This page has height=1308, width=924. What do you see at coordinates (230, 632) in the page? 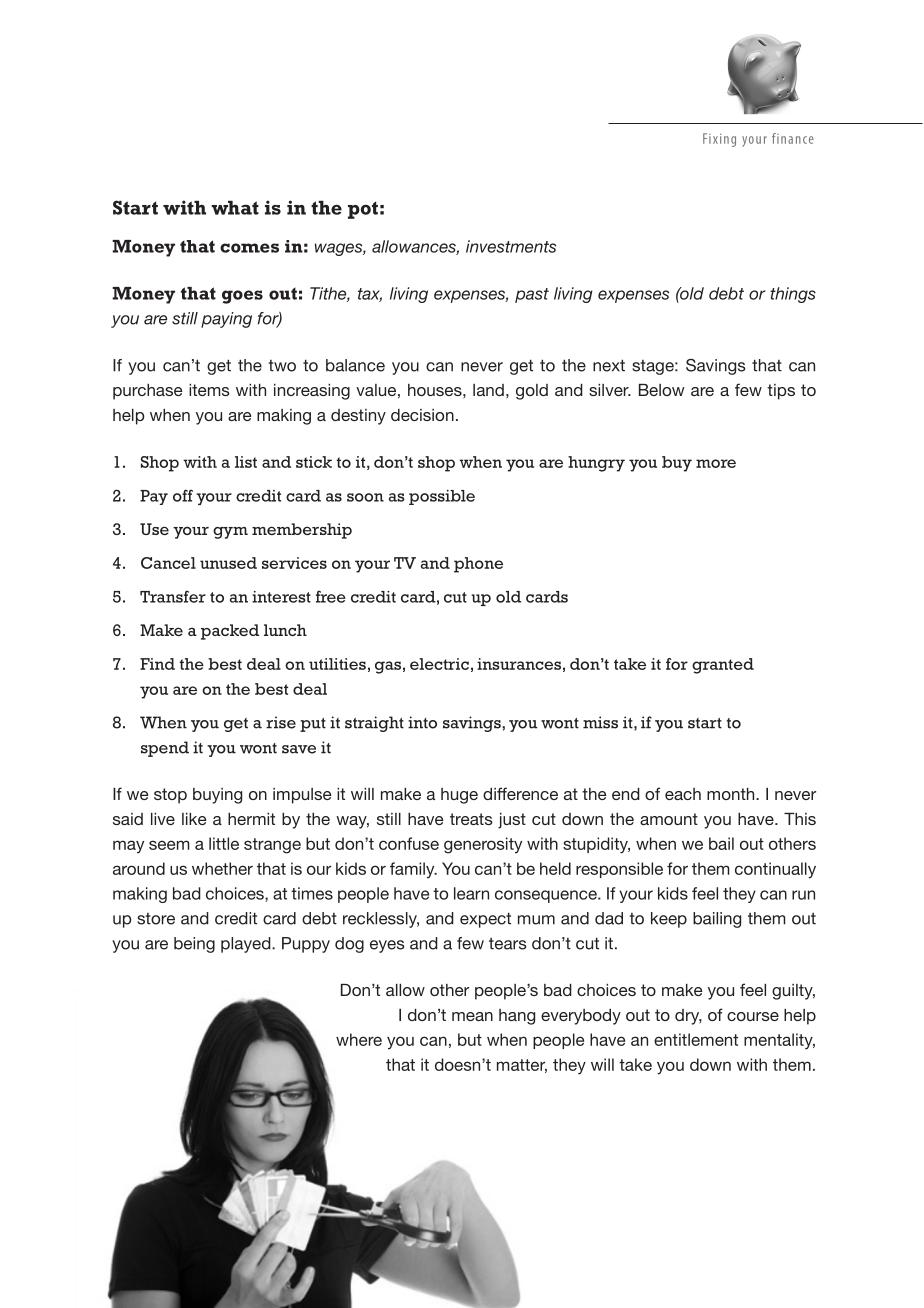
I see `PACKED` at bounding box center [230, 632].
